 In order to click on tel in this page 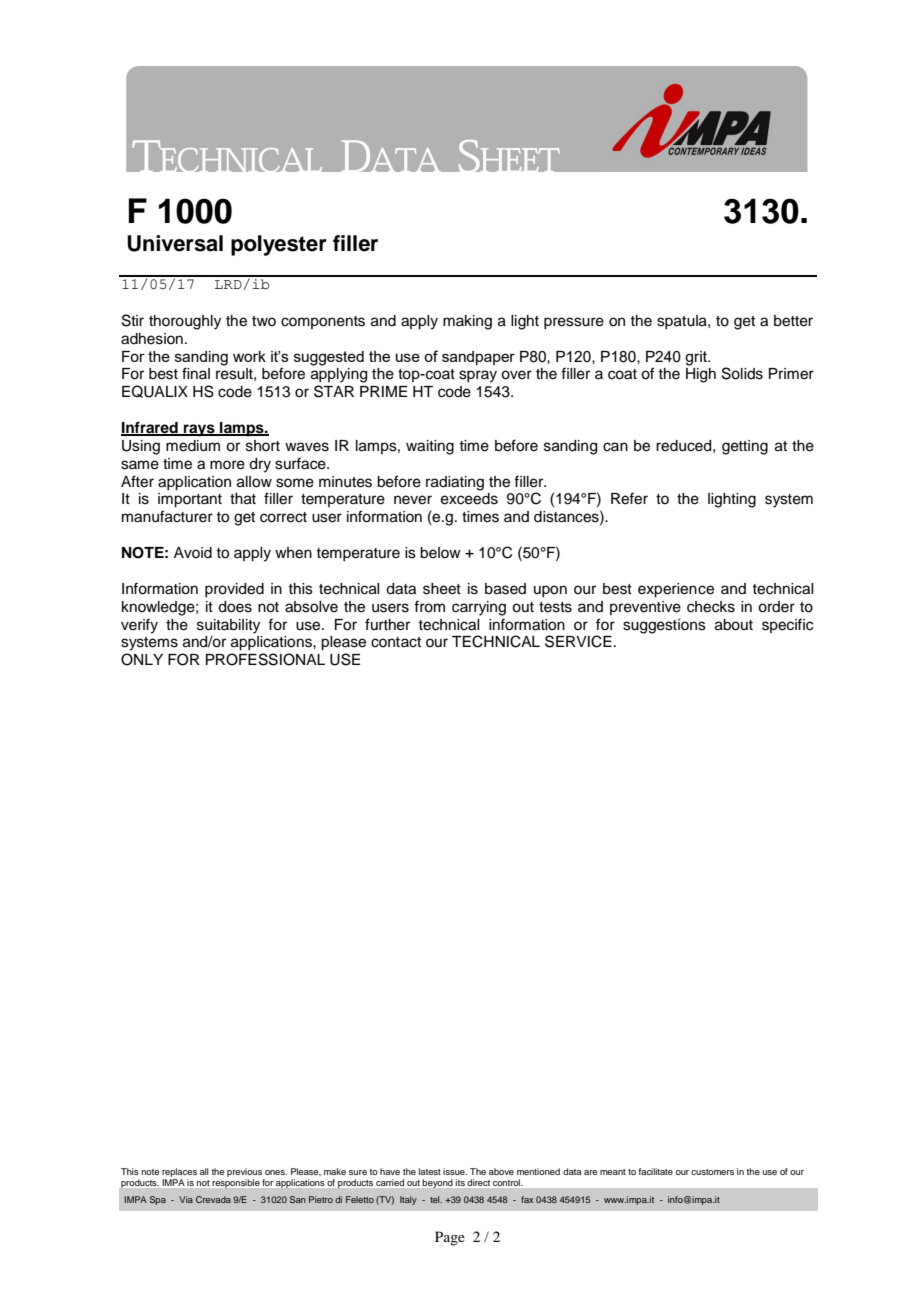, I will do `click(436, 1199)`.
